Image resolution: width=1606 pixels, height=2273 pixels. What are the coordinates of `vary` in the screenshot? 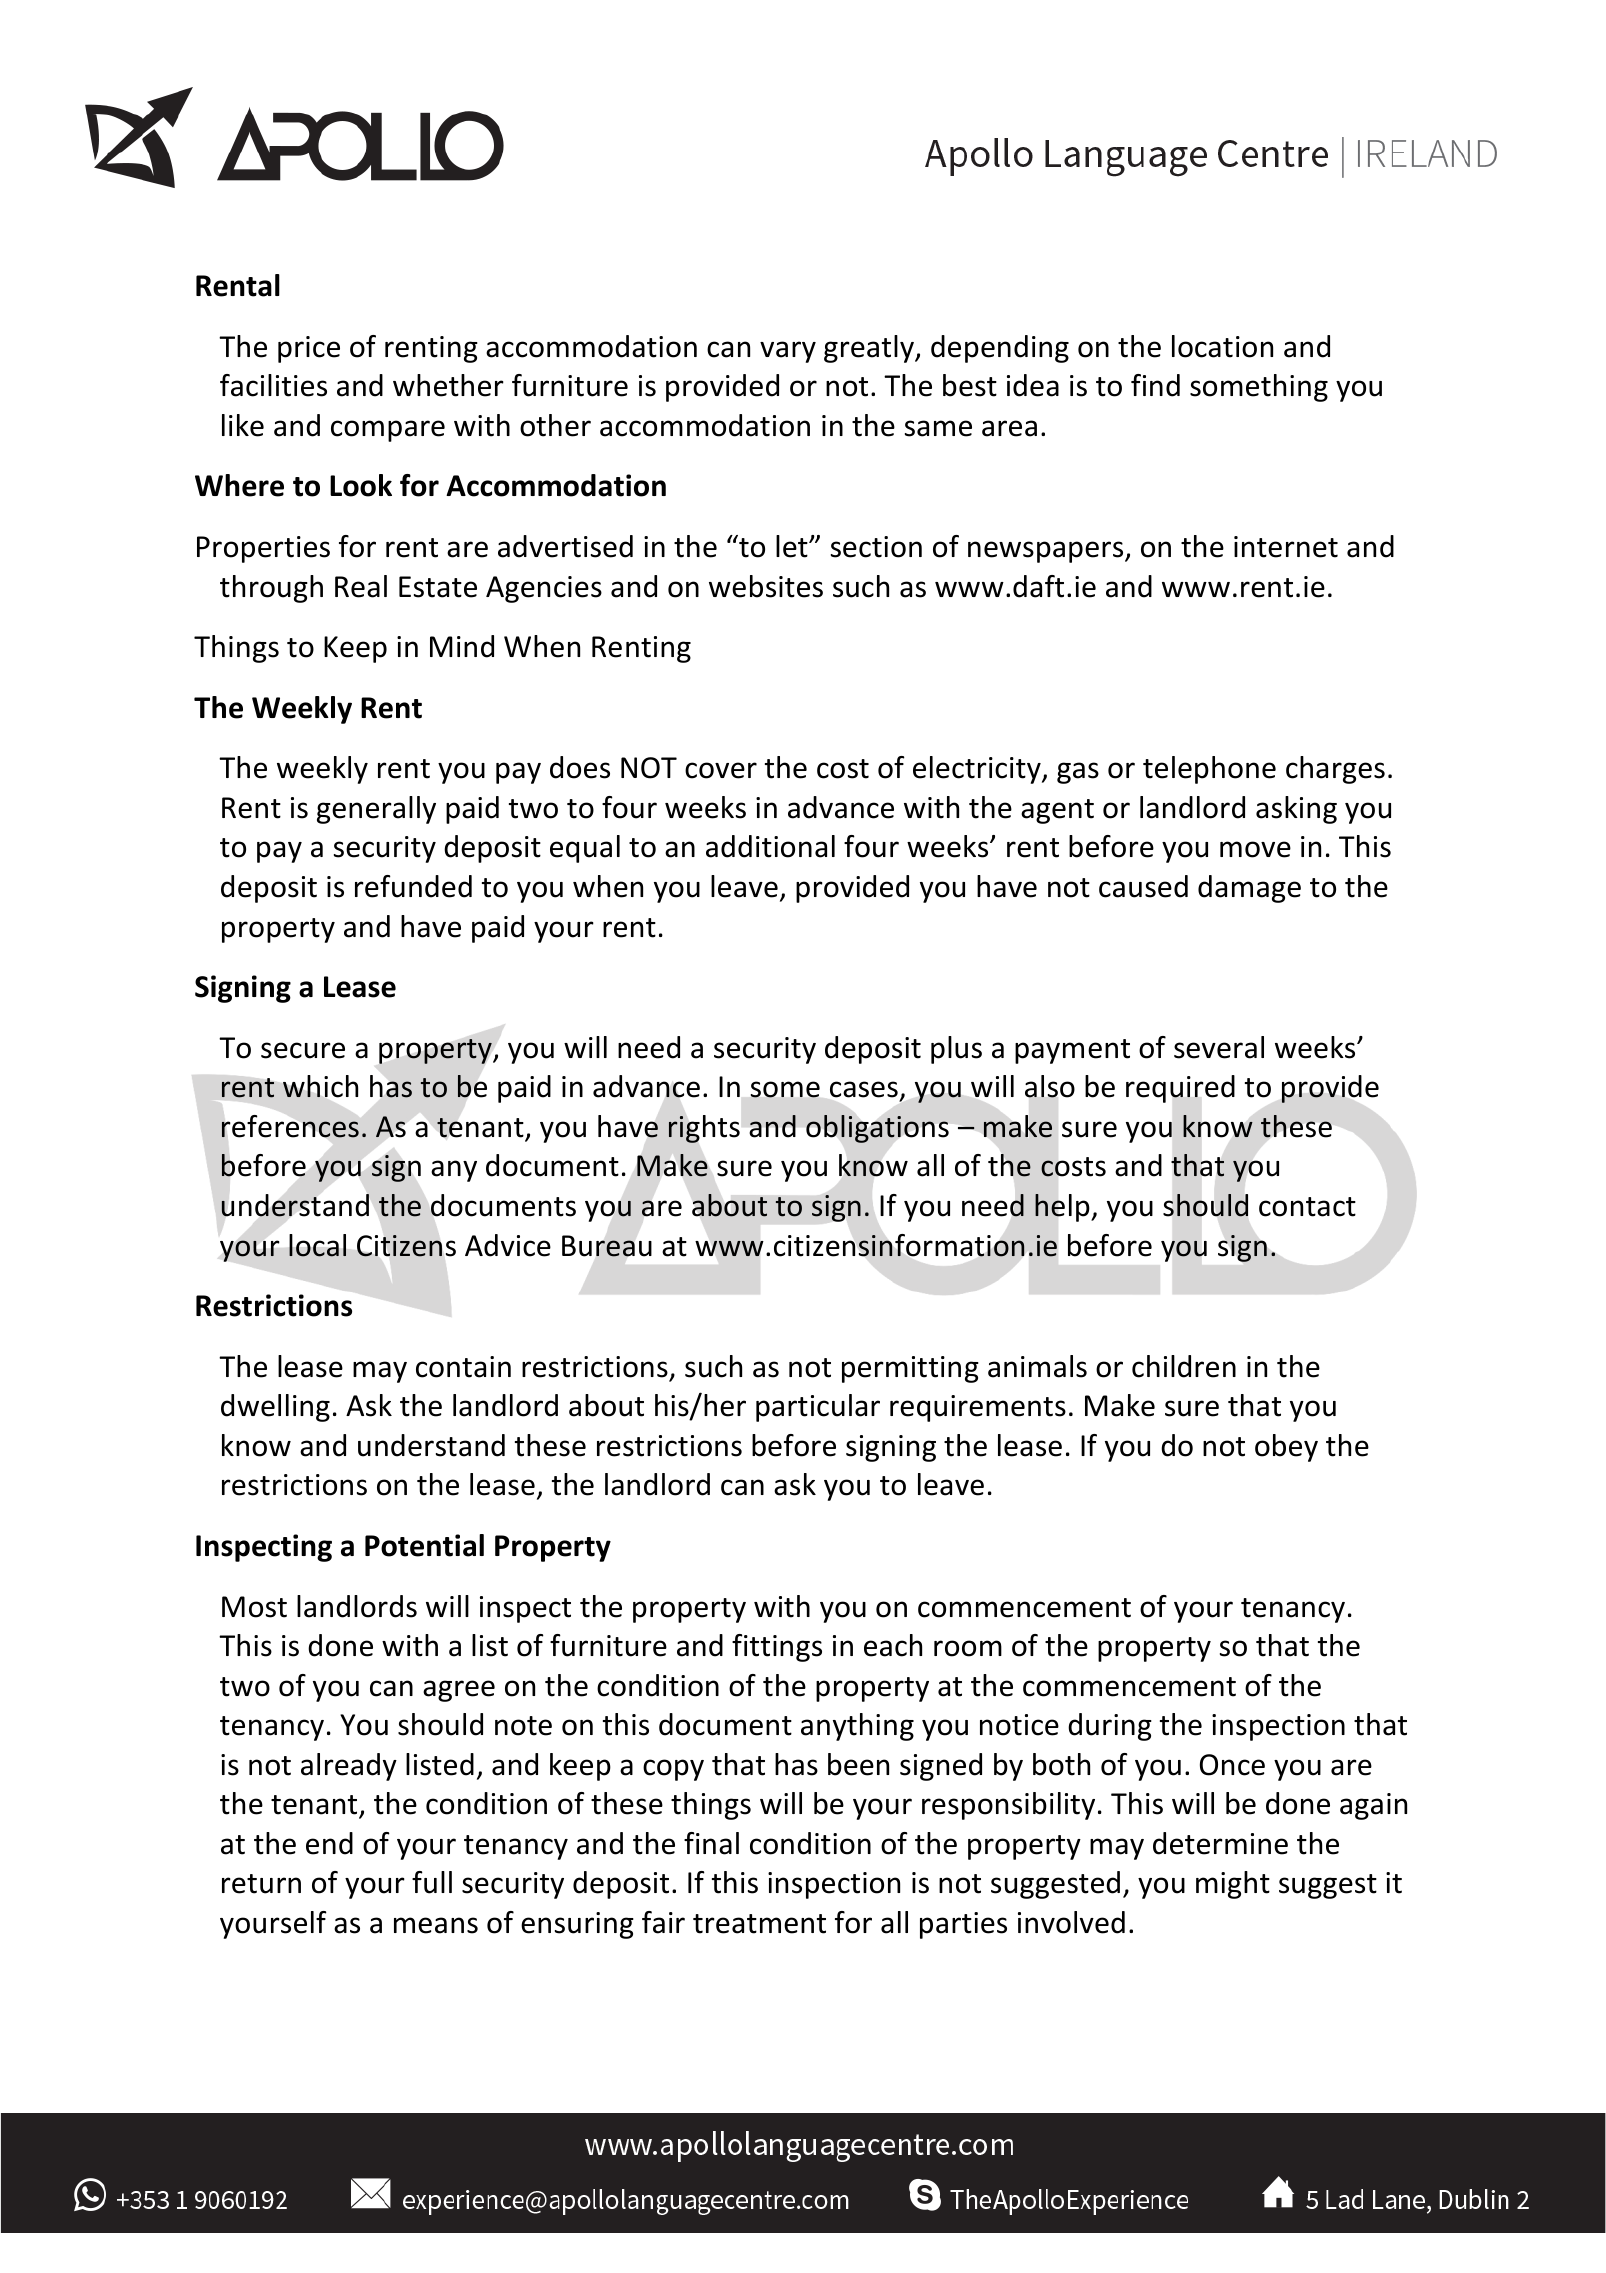 It's located at (788, 352).
